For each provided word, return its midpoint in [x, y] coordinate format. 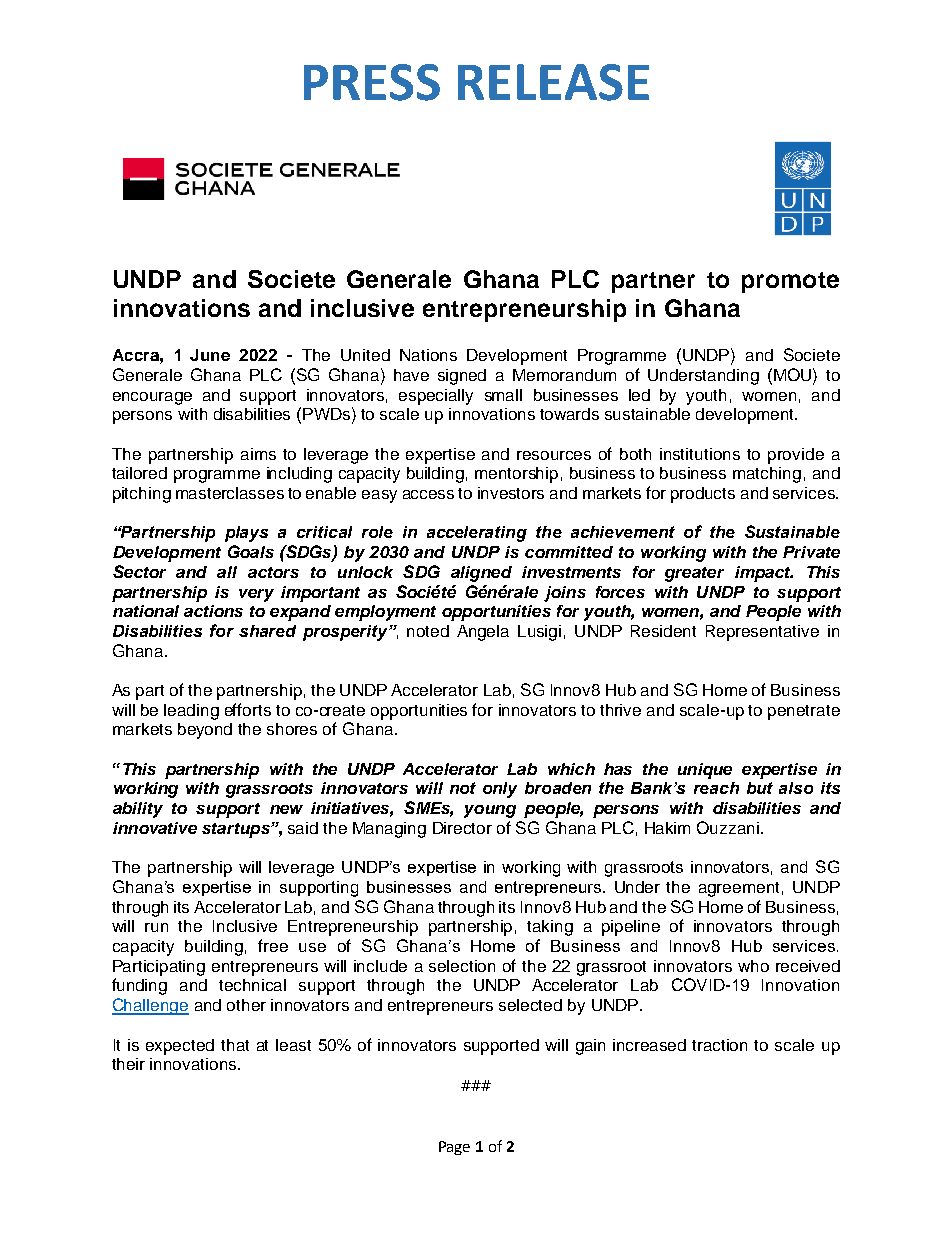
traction [719, 1045]
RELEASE [553, 82]
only [500, 790]
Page [454, 1148]
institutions [700, 454]
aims [258, 454]
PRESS [372, 82]
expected [180, 1047]
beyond [205, 731]
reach [716, 788]
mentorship [516, 475]
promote [790, 282]
